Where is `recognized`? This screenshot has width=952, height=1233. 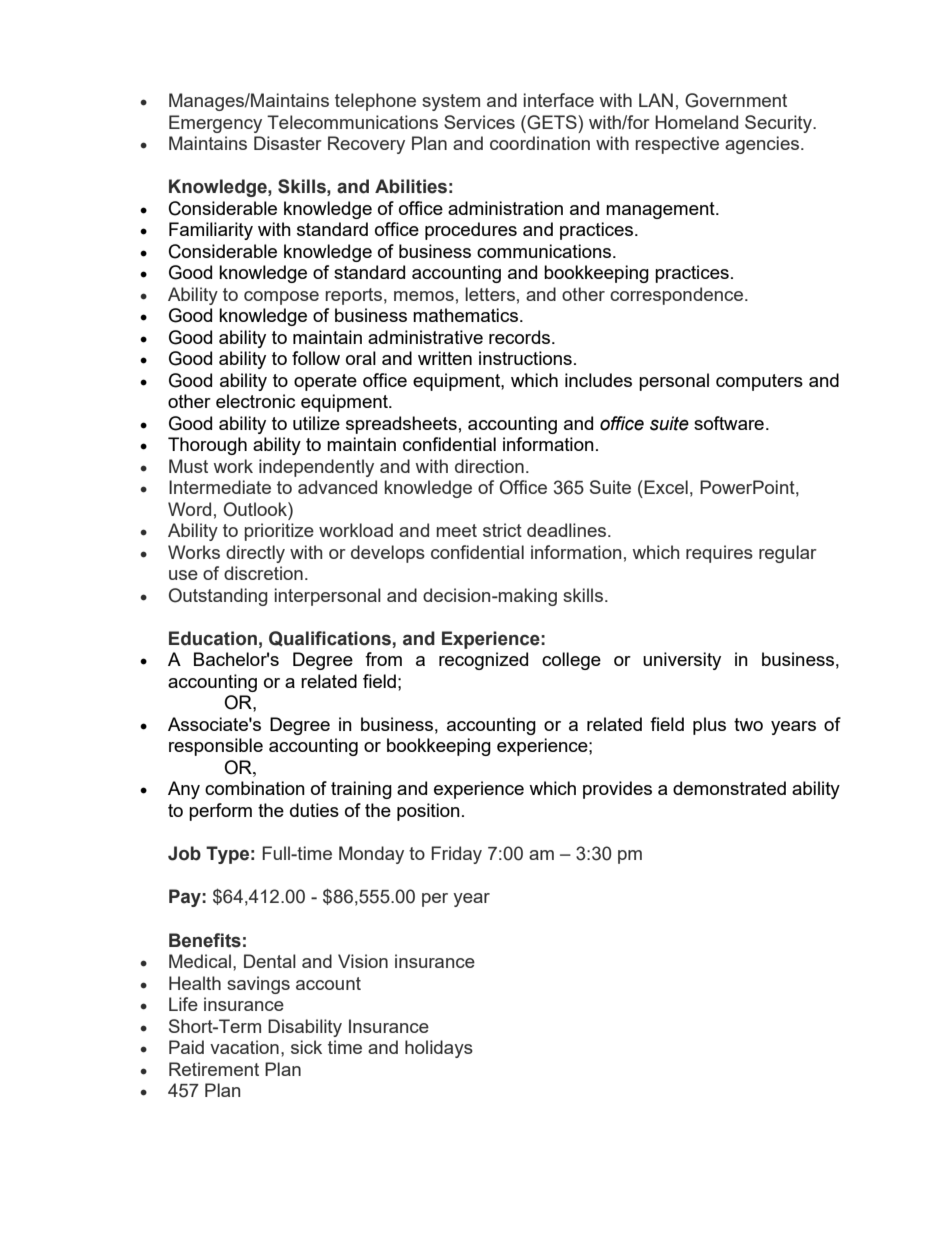
recognized is located at coordinates (483, 661).
